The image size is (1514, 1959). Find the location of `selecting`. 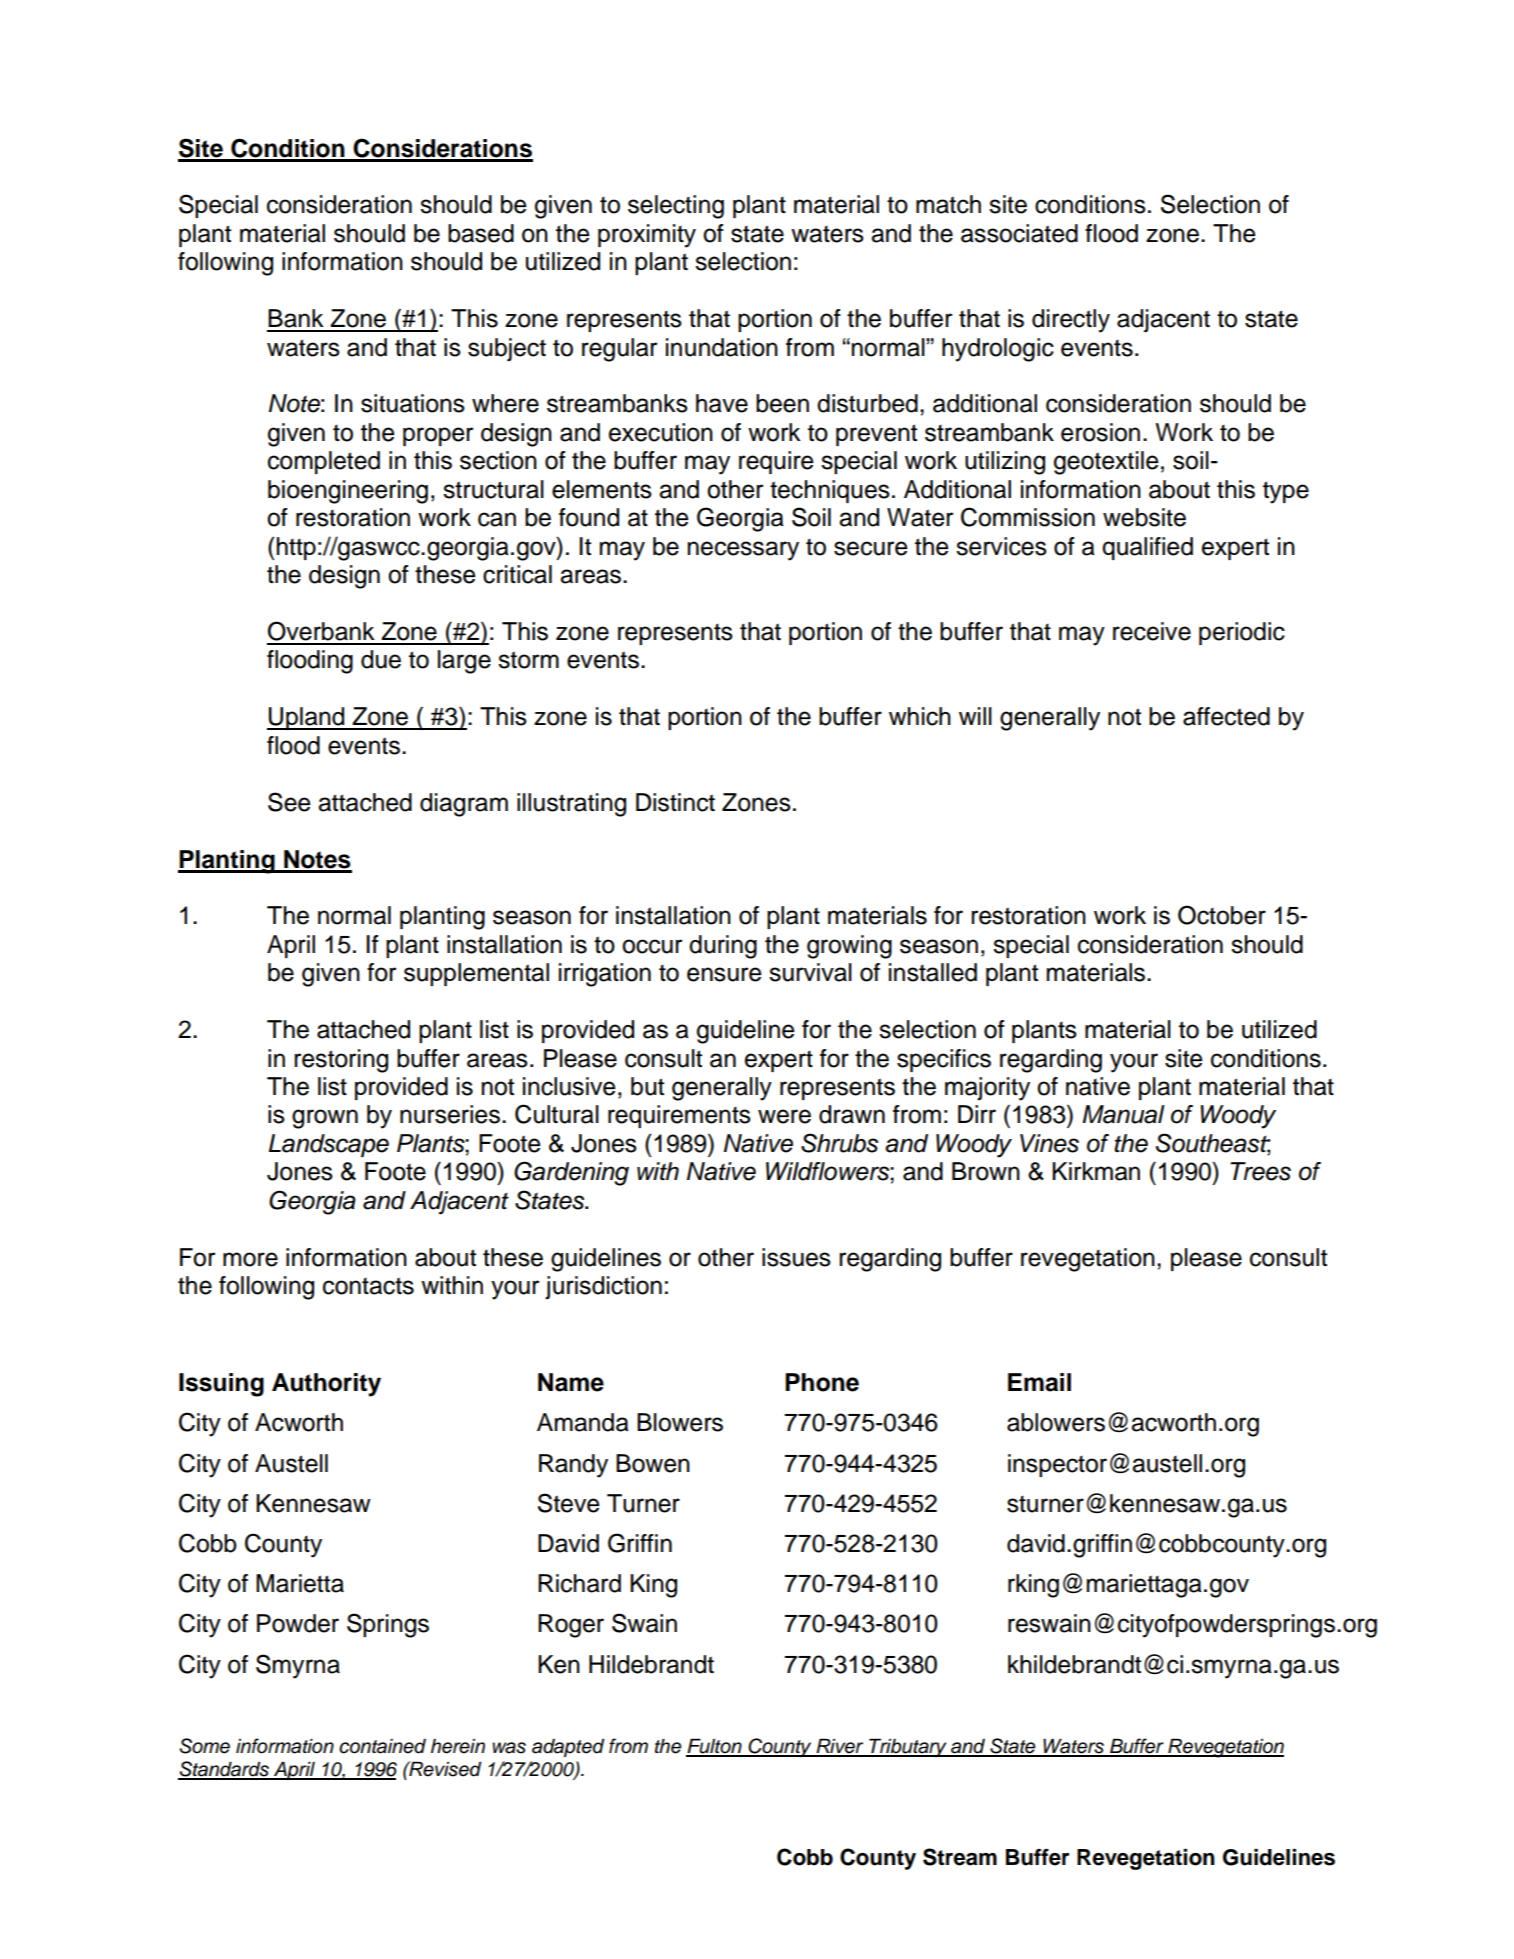

selecting is located at coordinates (676, 207).
